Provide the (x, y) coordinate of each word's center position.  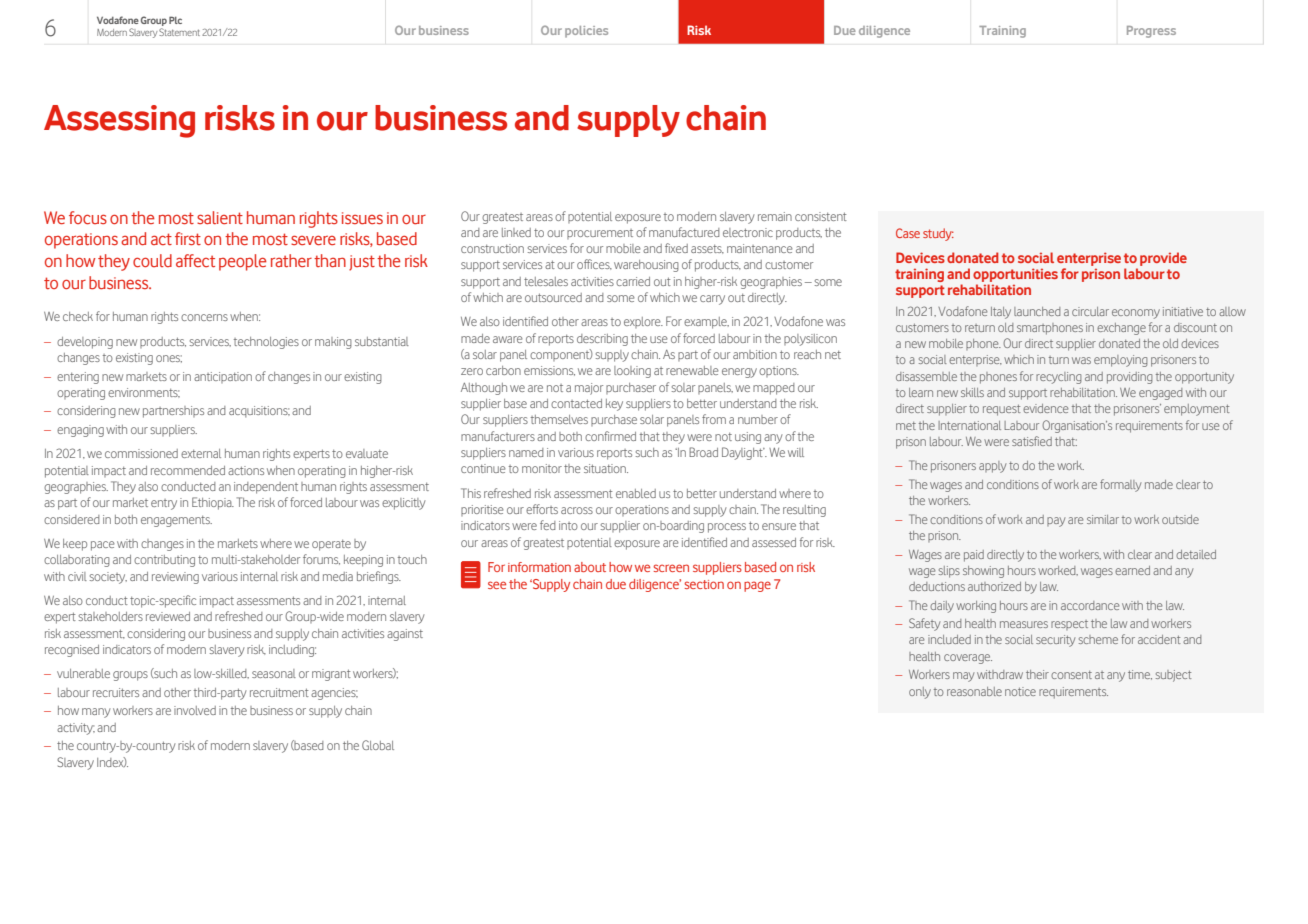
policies (586, 32)
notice (1020, 691)
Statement (179, 32)
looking (632, 372)
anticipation (223, 377)
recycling (1059, 378)
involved (195, 710)
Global (378, 745)
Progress (1151, 32)
